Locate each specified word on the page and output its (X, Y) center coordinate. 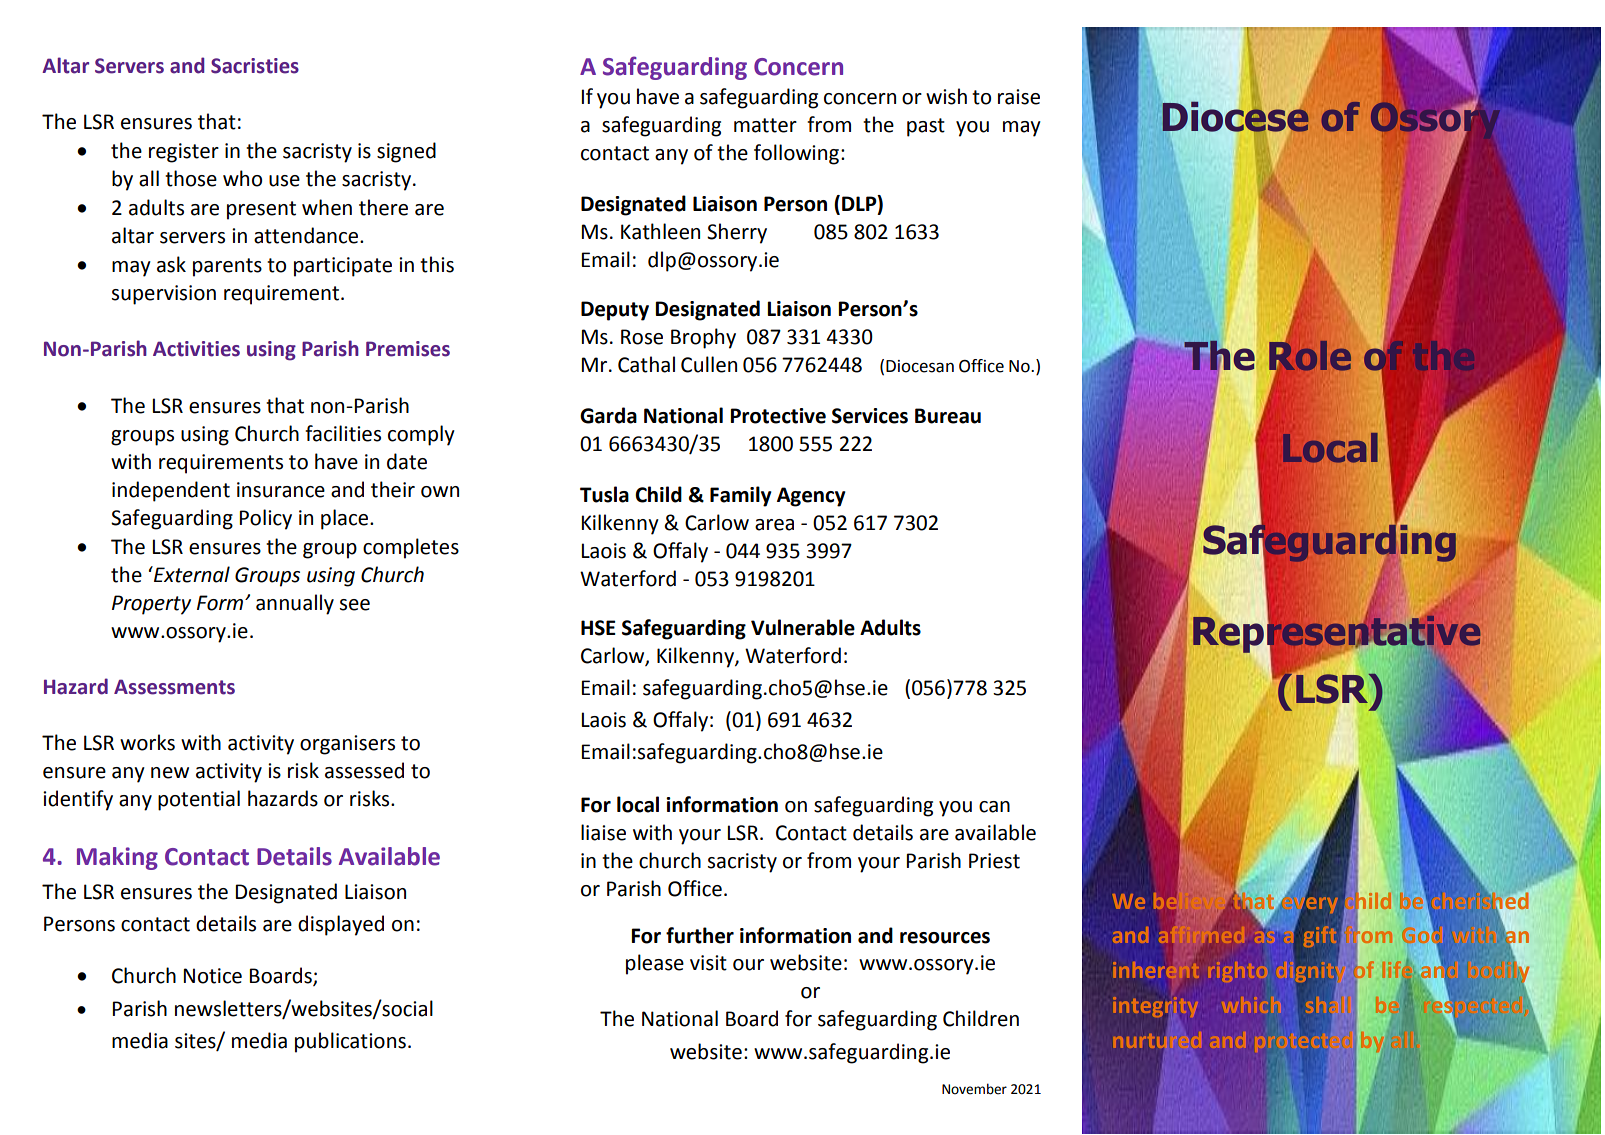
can (994, 807)
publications (350, 1042)
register (184, 153)
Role (1309, 356)
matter (765, 125)
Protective (778, 416)
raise (1019, 97)
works (147, 742)
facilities (343, 433)
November (974, 1089)
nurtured (1158, 1040)
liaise (603, 832)
